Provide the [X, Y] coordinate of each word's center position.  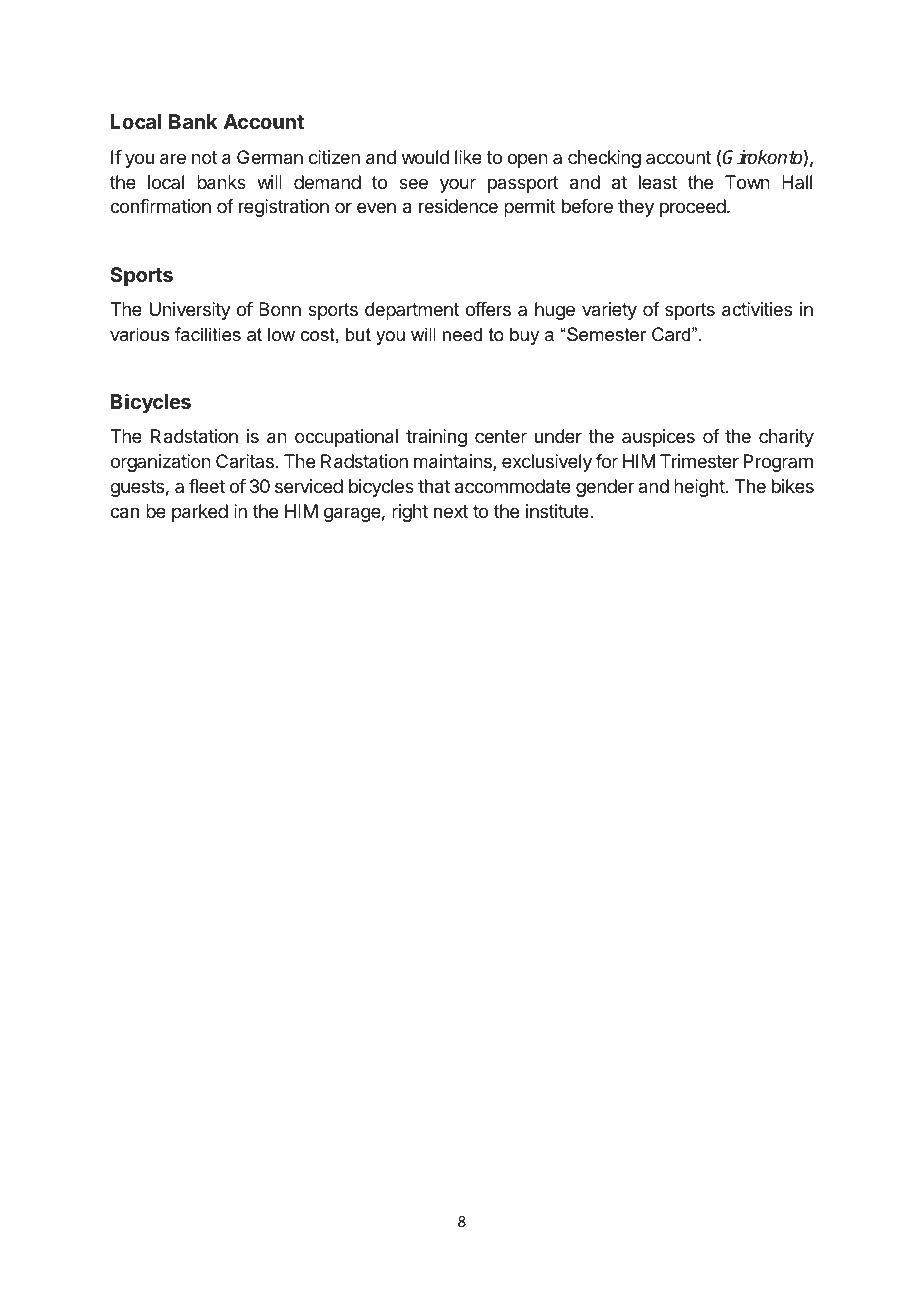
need [462, 334]
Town [747, 182]
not [204, 157]
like [468, 157]
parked [200, 513]
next [451, 511]
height [700, 488]
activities [757, 309]
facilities [208, 334]
